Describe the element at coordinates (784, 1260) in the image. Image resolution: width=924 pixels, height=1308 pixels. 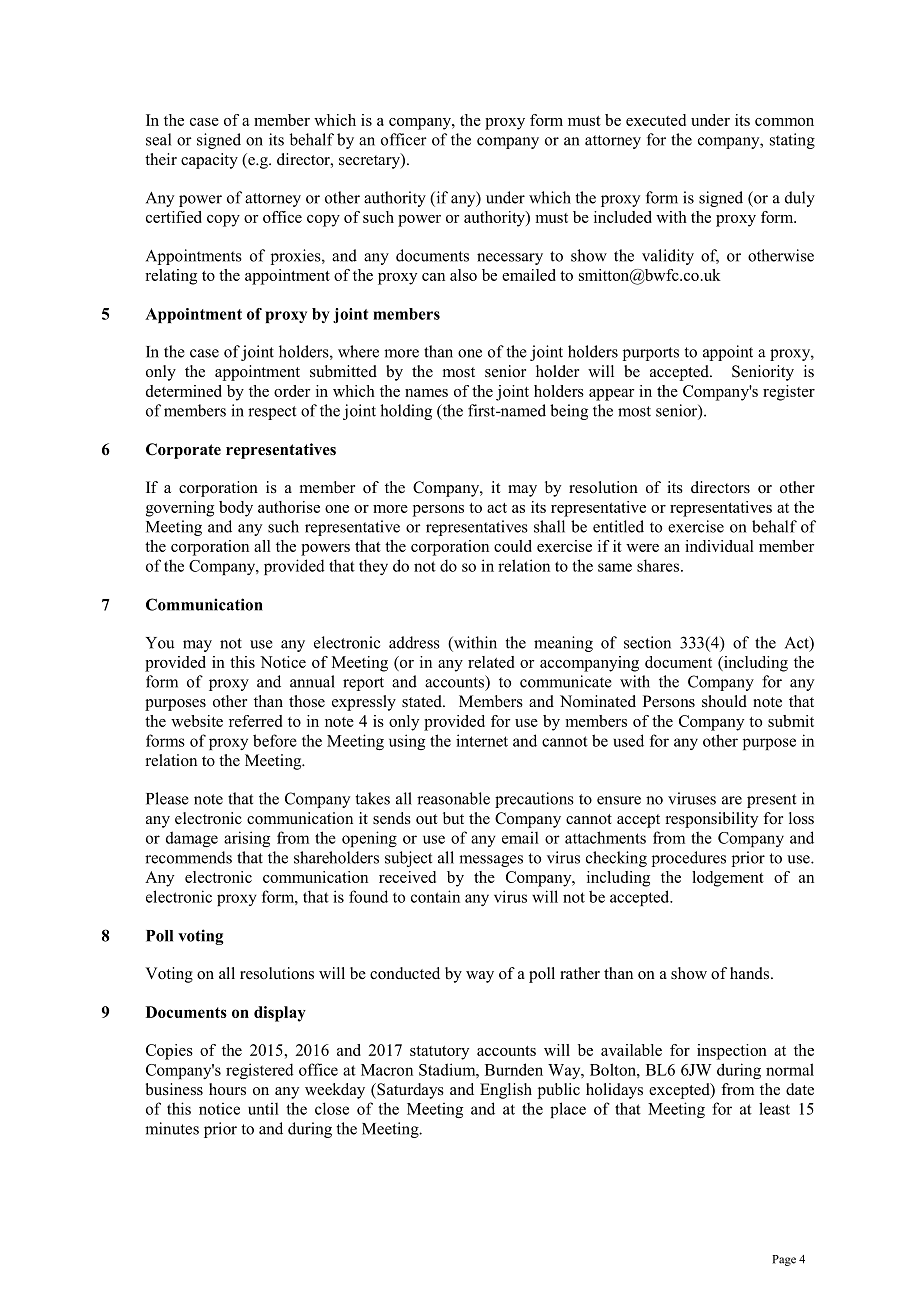
I see `Page` at that location.
